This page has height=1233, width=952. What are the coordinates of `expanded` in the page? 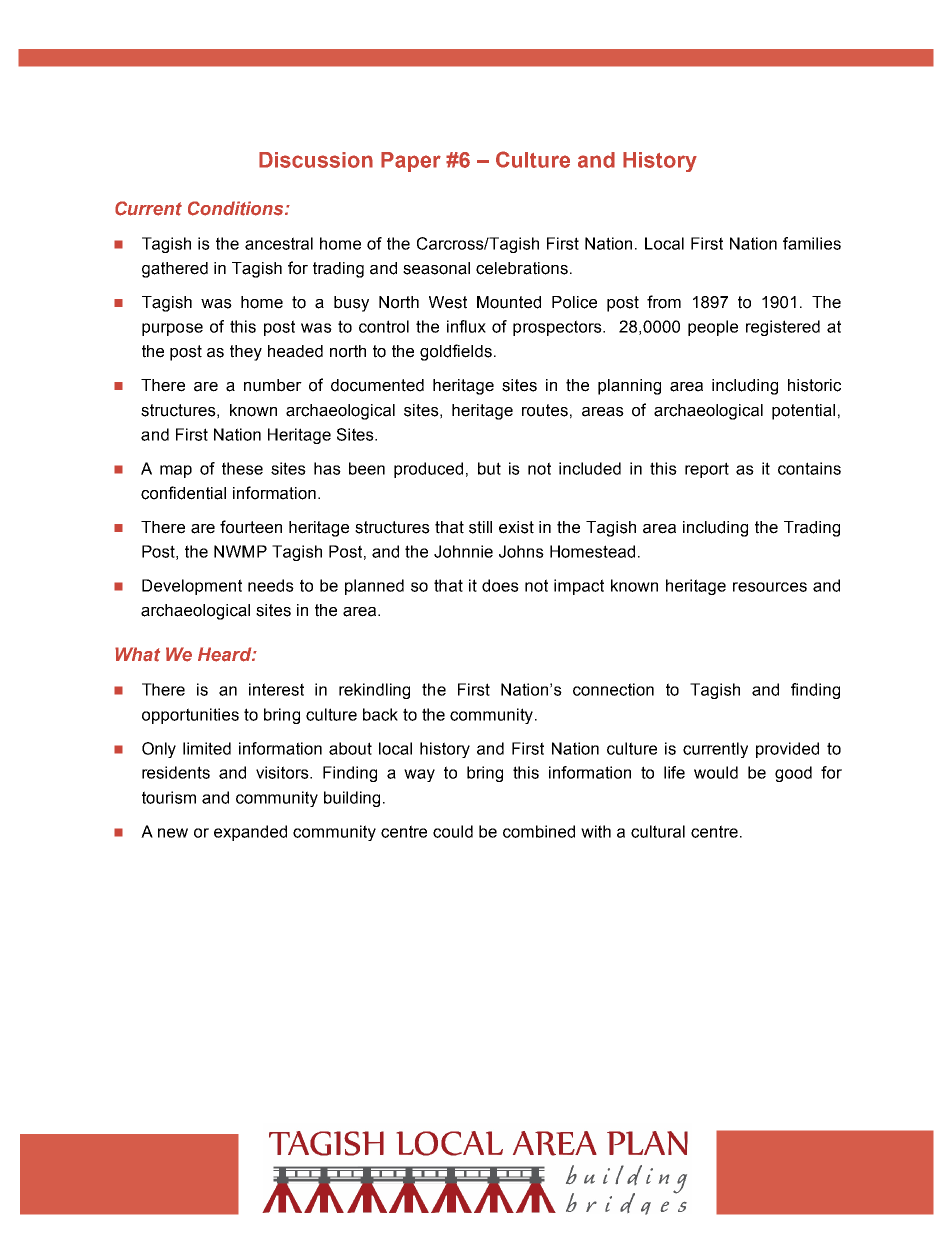 It's located at (250, 833).
